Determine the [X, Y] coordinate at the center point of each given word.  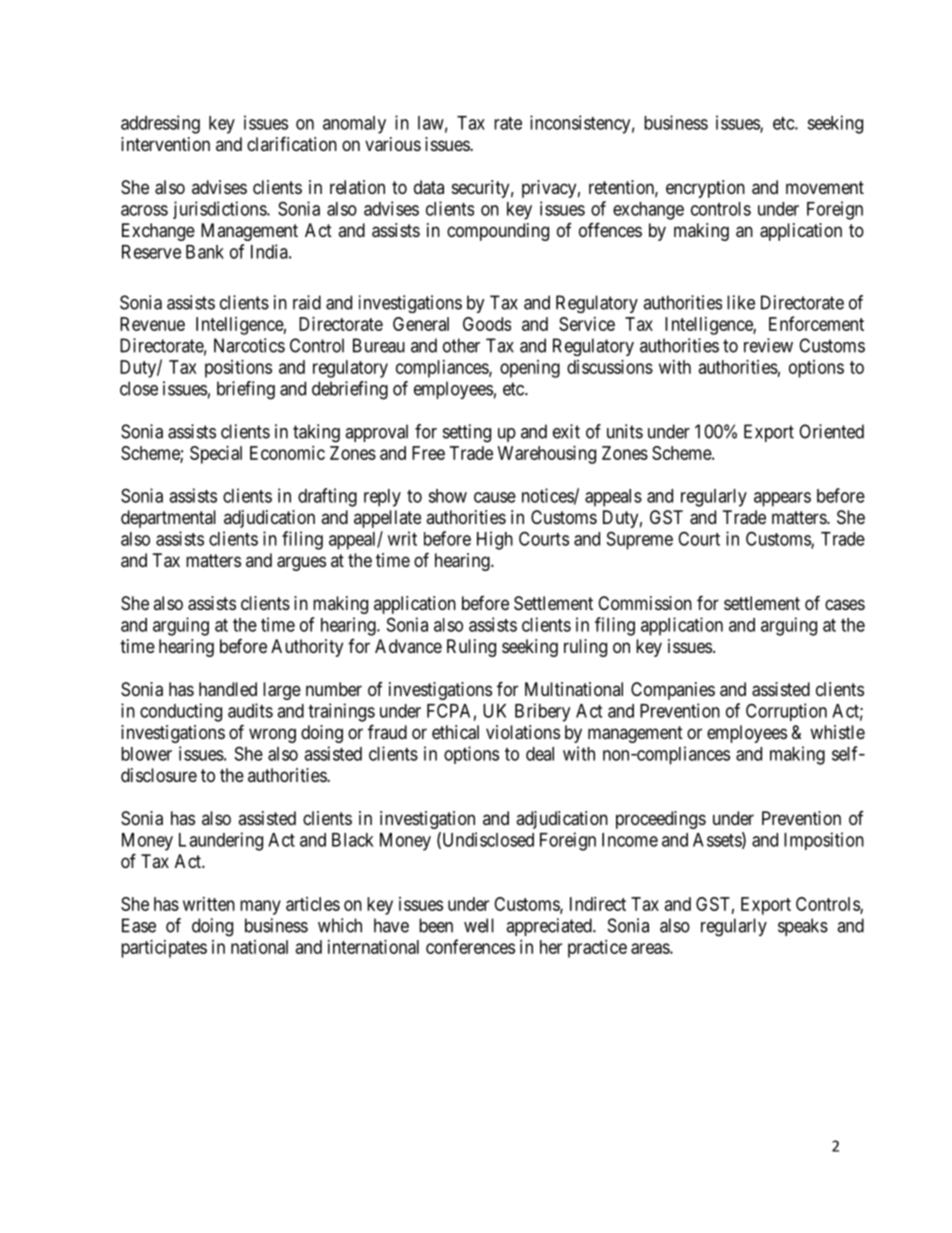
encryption [705, 189]
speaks [803, 927]
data [429, 187]
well [479, 925]
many [260, 907]
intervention [165, 144]
